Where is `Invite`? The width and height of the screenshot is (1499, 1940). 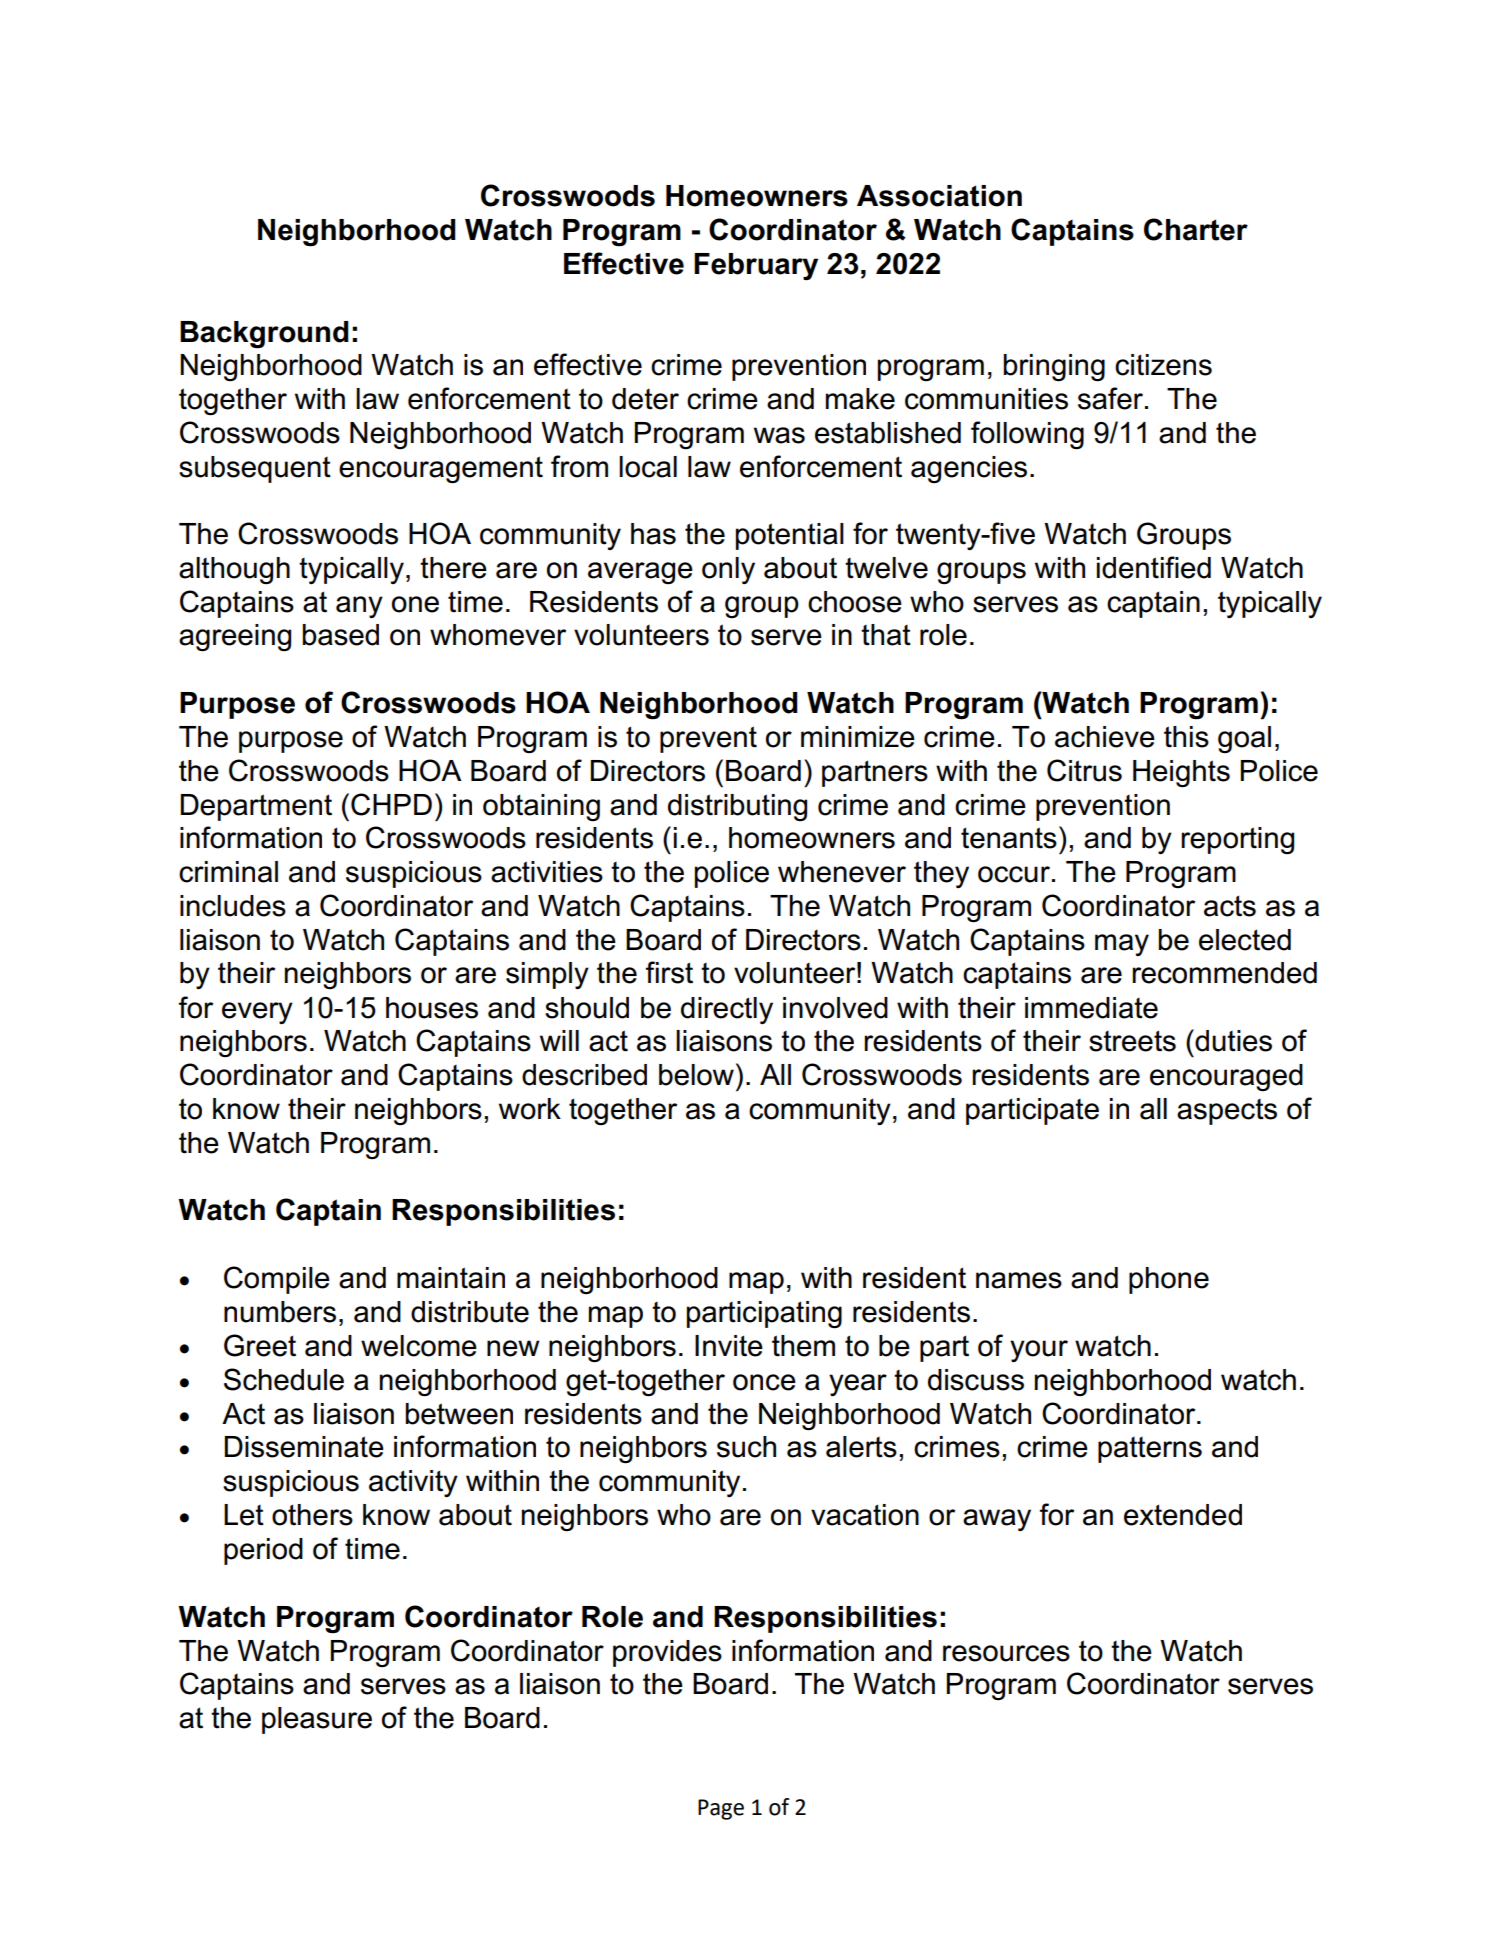 Invite is located at coordinates (729, 1346).
